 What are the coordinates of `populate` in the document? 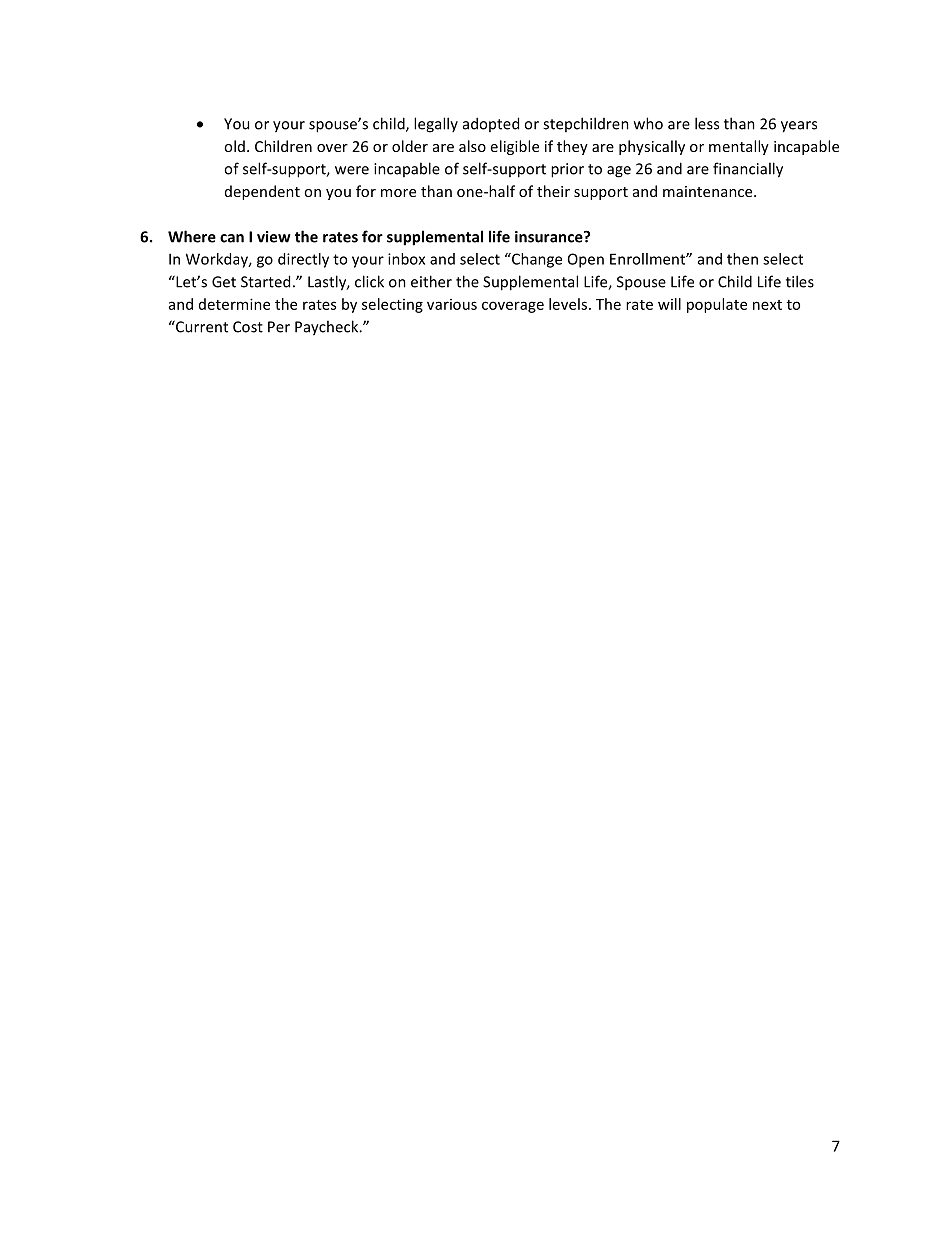 It's located at (717, 305).
